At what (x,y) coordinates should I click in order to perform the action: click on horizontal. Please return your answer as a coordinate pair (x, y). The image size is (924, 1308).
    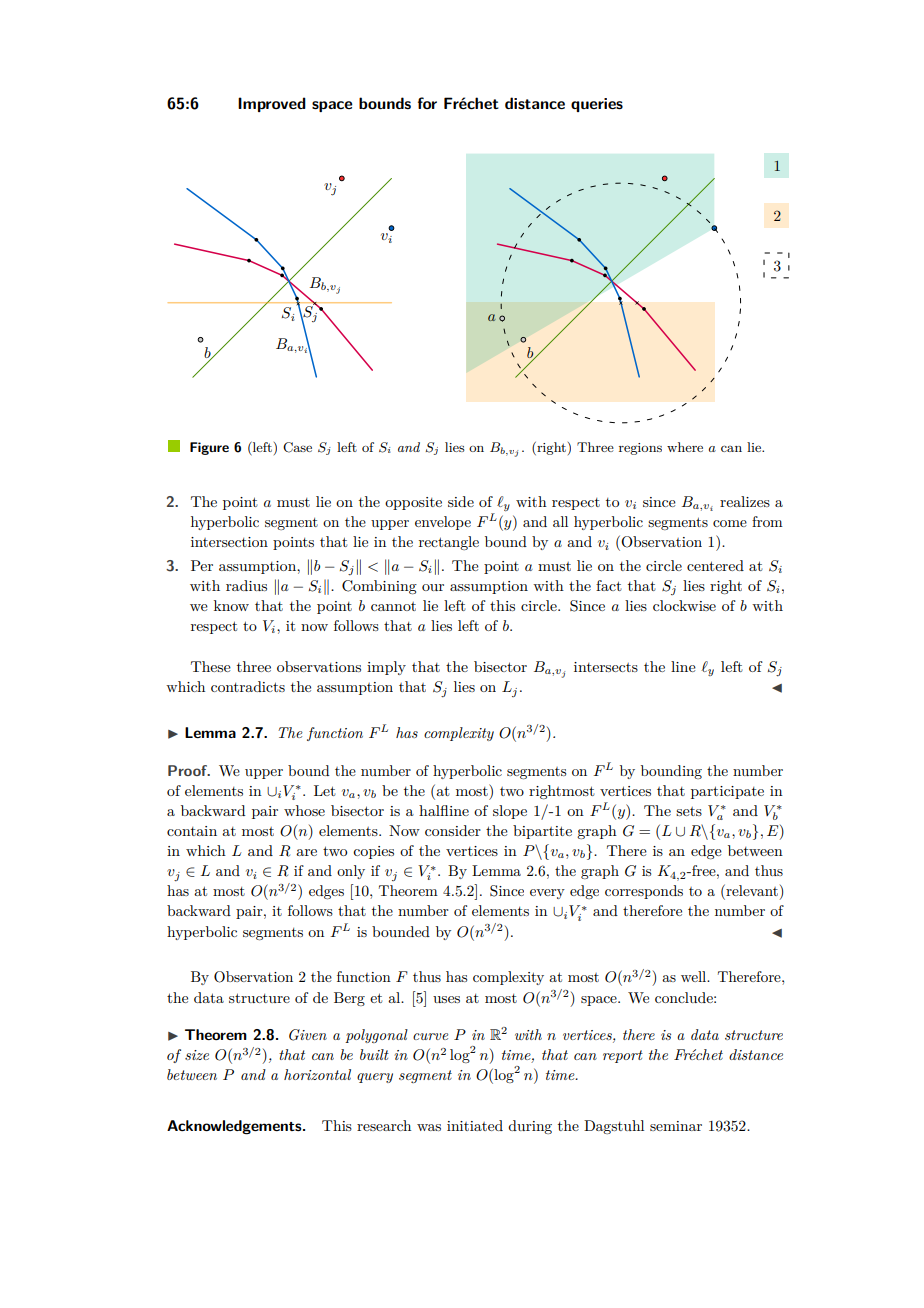
    Looking at the image, I should click on (317, 1074).
